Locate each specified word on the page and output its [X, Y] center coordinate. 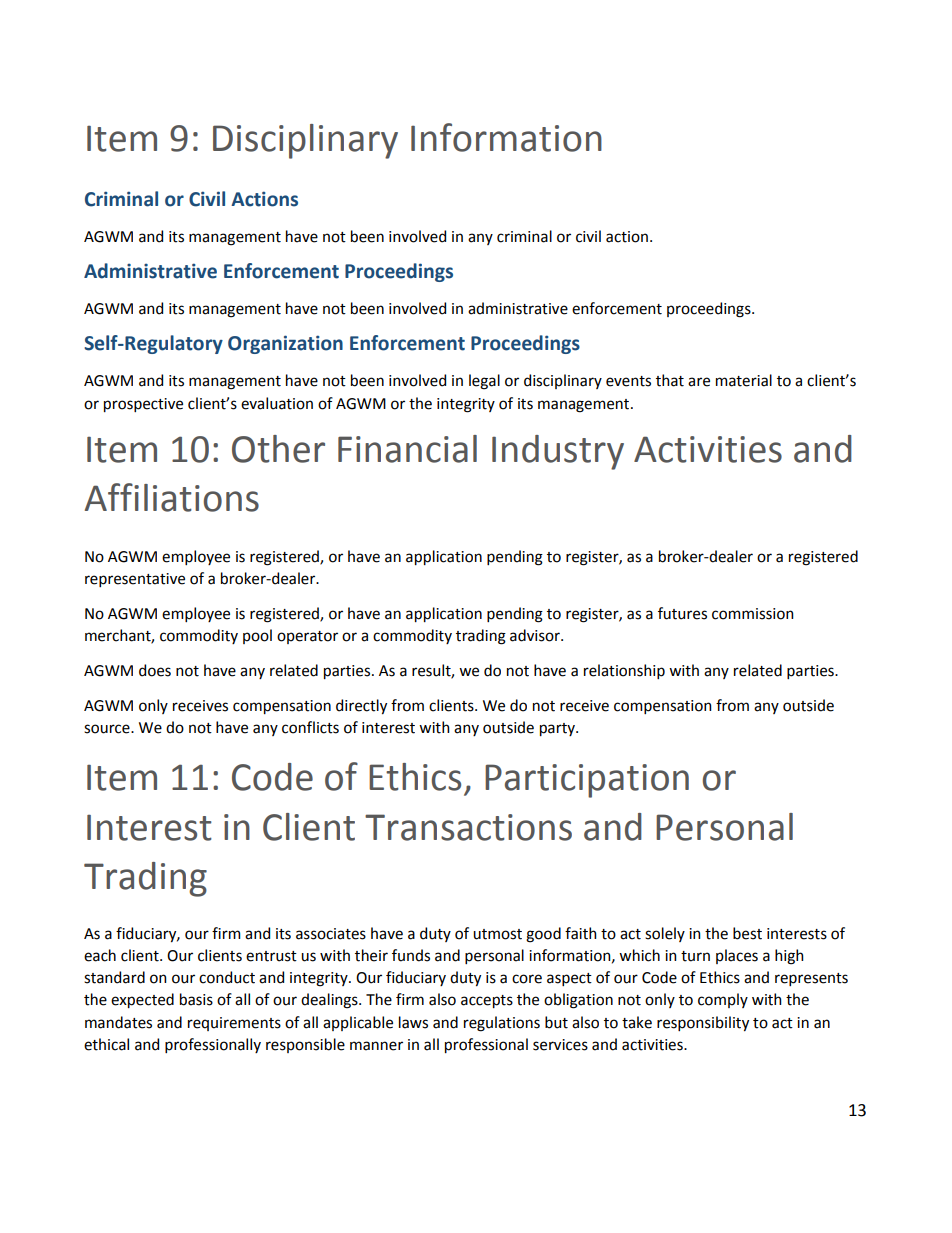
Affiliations [172, 497]
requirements [234, 1024]
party [558, 729]
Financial [407, 449]
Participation [587, 781]
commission [753, 614]
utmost [497, 934]
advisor [536, 635]
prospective [143, 405]
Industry [558, 452]
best [747, 933]
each [100, 955]
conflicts [310, 727]
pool [257, 636]
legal [484, 382]
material [744, 380]
